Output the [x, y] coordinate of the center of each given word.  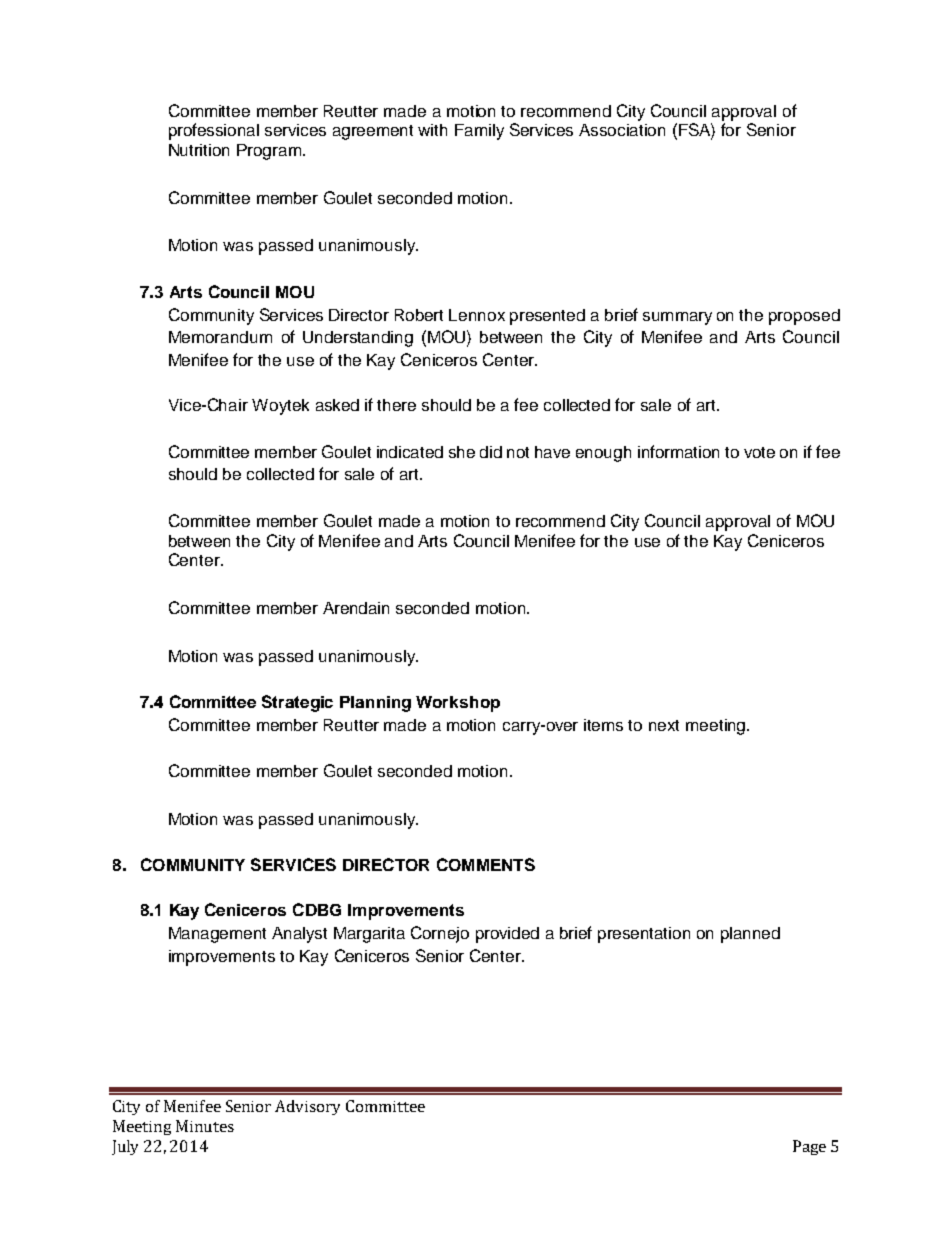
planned [750, 935]
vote [759, 452]
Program [270, 152]
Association [622, 130]
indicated [410, 452]
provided [507, 935]
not [518, 452]
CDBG [317, 909]
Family [479, 132]
